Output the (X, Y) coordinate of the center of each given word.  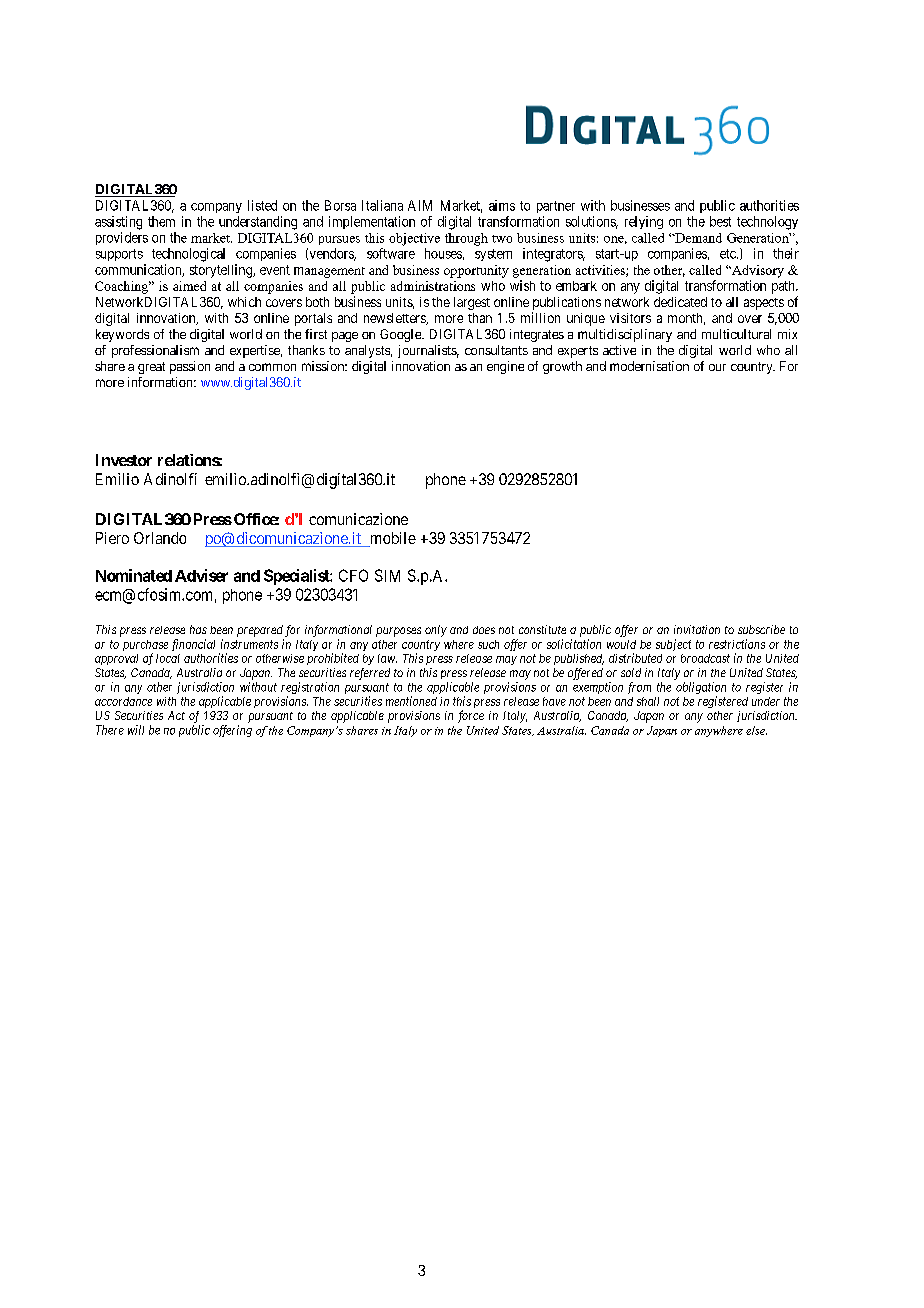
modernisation (649, 366)
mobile (392, 539)
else (756, 730)
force (471, 716)
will (136, 730)
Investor (124, 460)
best (720, 221)
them (161, 221)
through (466, 239)
